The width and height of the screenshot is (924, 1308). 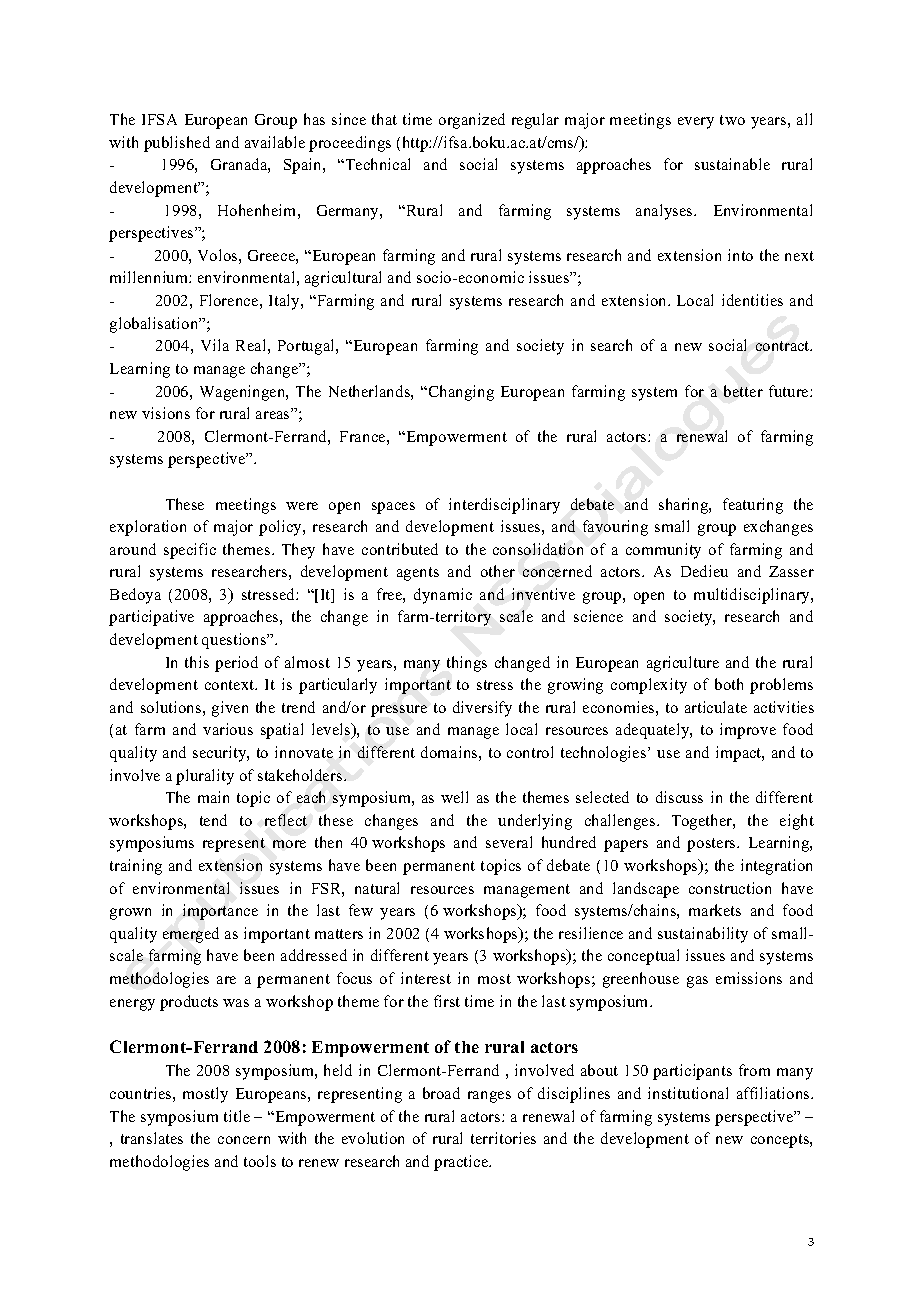 I want to click on things, so click(x=467, y=664).
